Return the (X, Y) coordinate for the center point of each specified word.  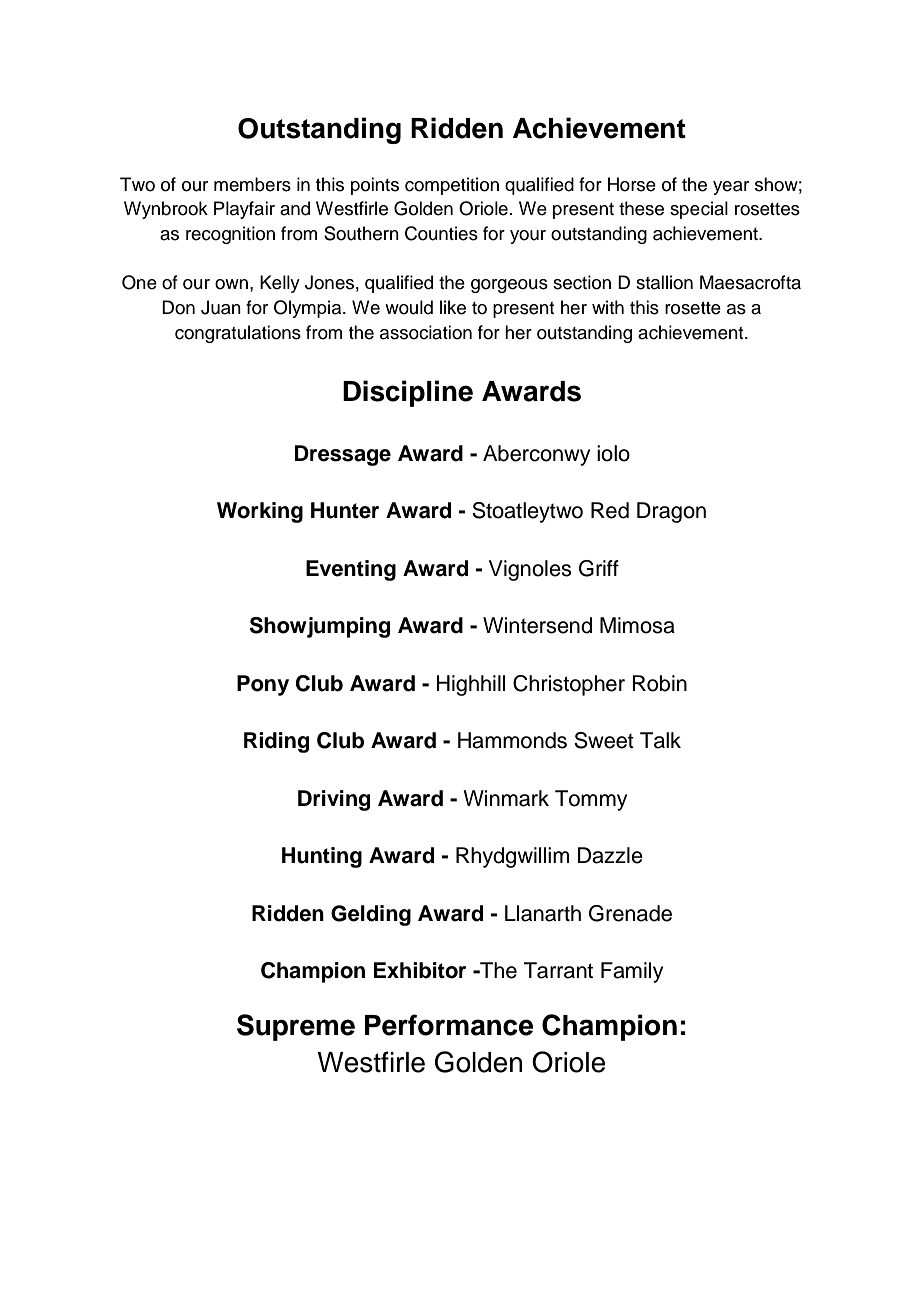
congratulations (238, 334)
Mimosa (637, 625)
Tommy (591, 800)
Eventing (351, 570)
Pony (263, 685)
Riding (276, 742)
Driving (334, 800)
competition (452, 186)
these (641, 208)
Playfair (244, 210)
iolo (613, 453)
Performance (449, 1025)
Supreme (296, 1027)
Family (632, 972)
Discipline (408, 393)
